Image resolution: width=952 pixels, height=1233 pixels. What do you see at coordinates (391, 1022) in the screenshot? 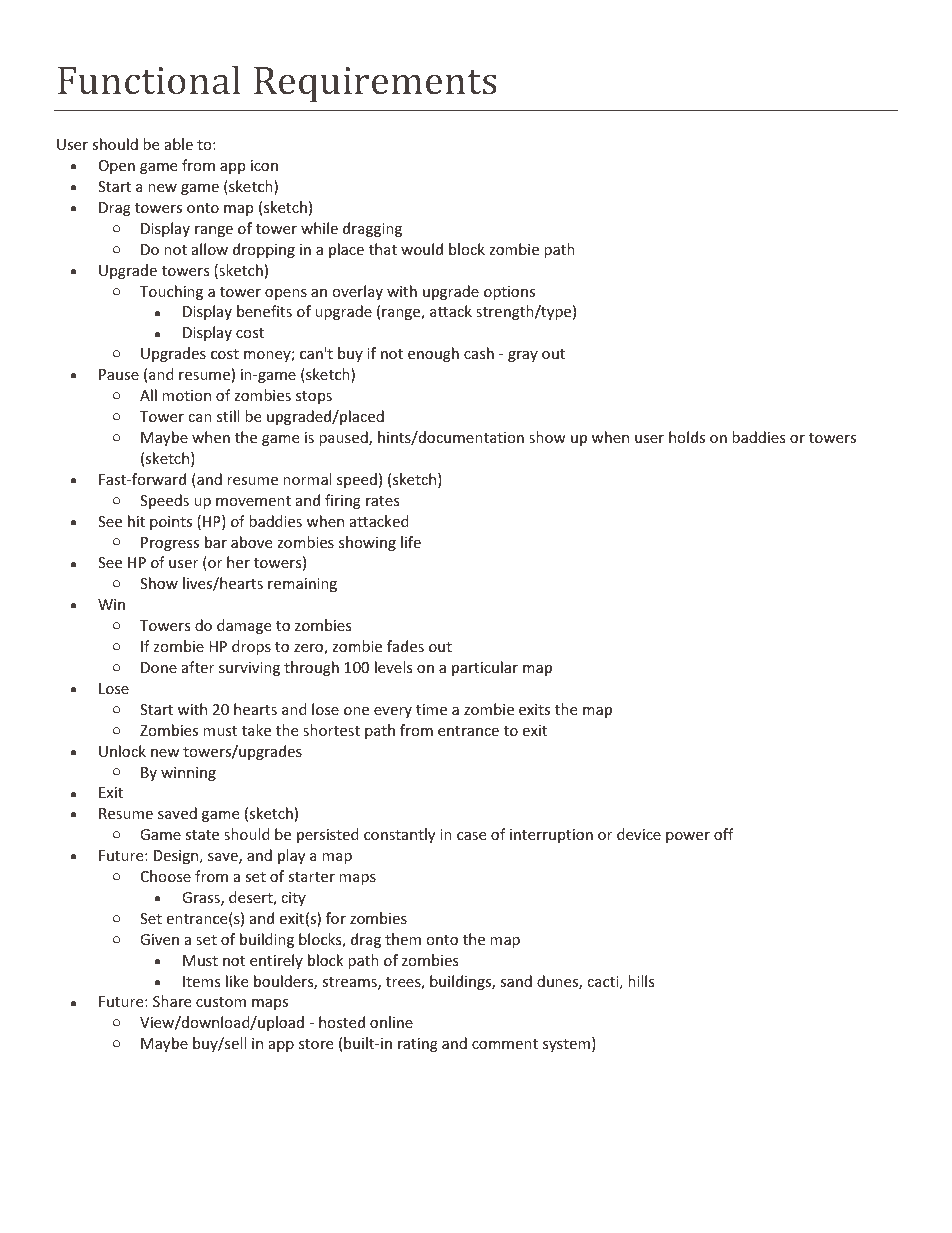
I see `online` at bounding box center [391, 1022].
